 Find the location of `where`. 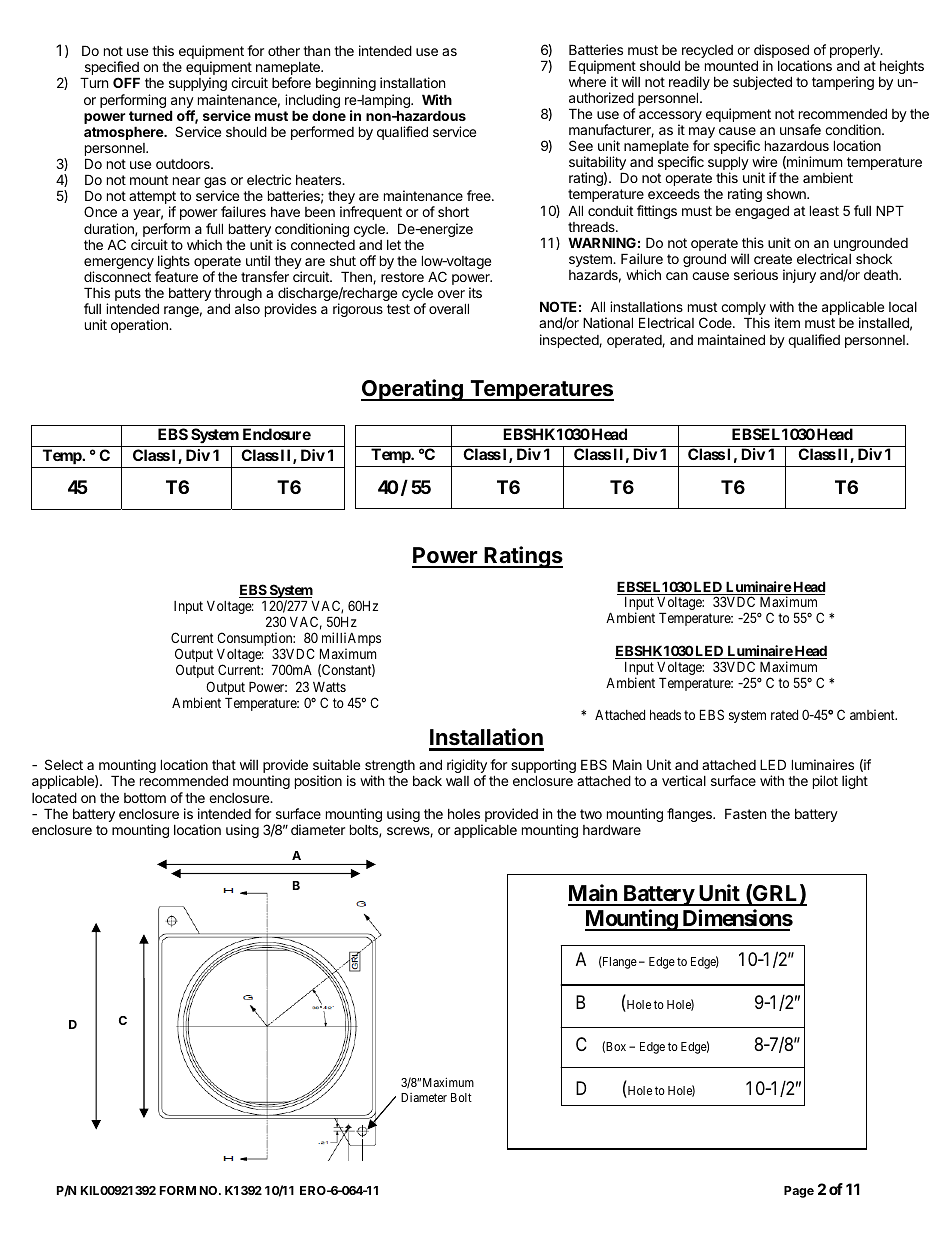

where is located at coordinates (587, 82).
